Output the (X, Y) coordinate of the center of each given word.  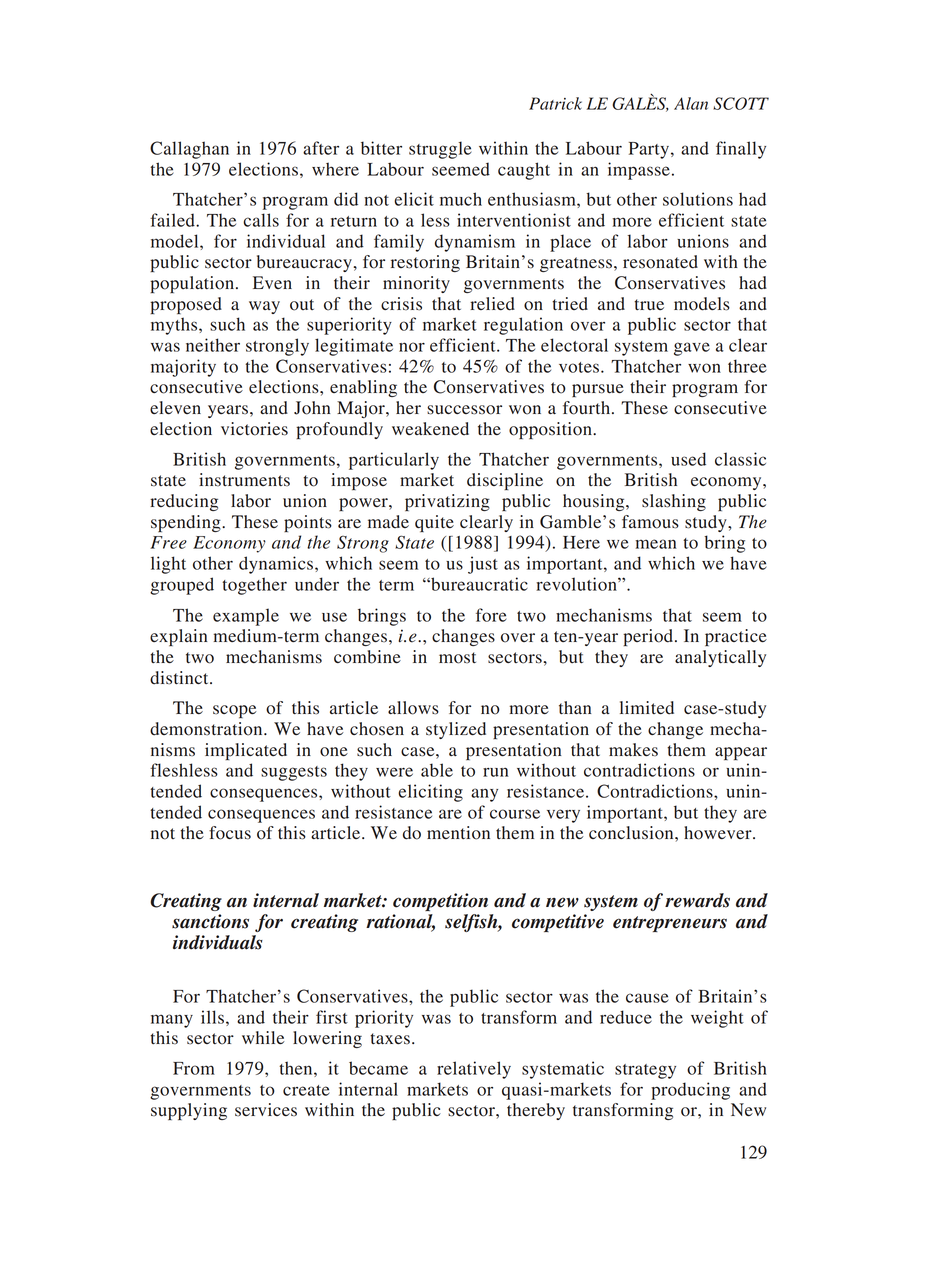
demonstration (207, 729)
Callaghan (189, 150)
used (688, 459)
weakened (430, 429)
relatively (474, 1070)
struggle (440, 150)
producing (690, 1091)
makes (633, 750)
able (437, 770)
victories (254, 429)
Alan (691, 103)
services (266, 1110)
